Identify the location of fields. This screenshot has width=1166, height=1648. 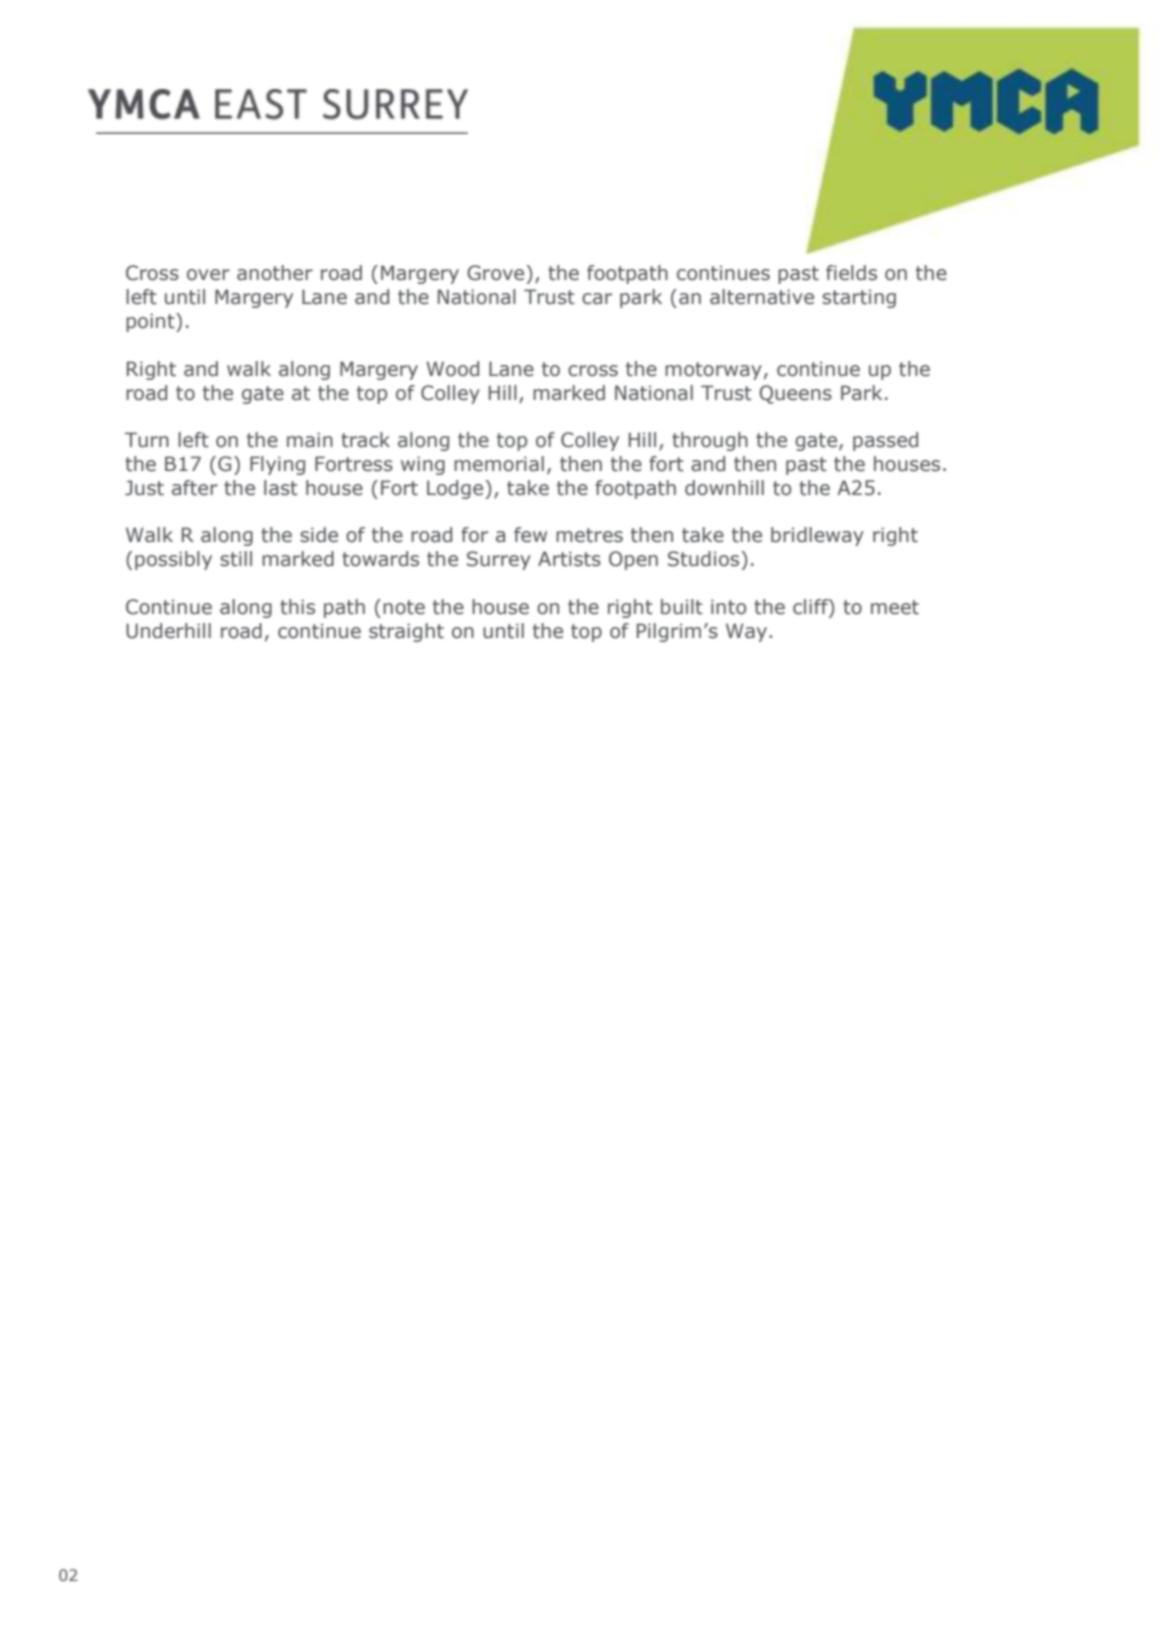
(851, 273).
